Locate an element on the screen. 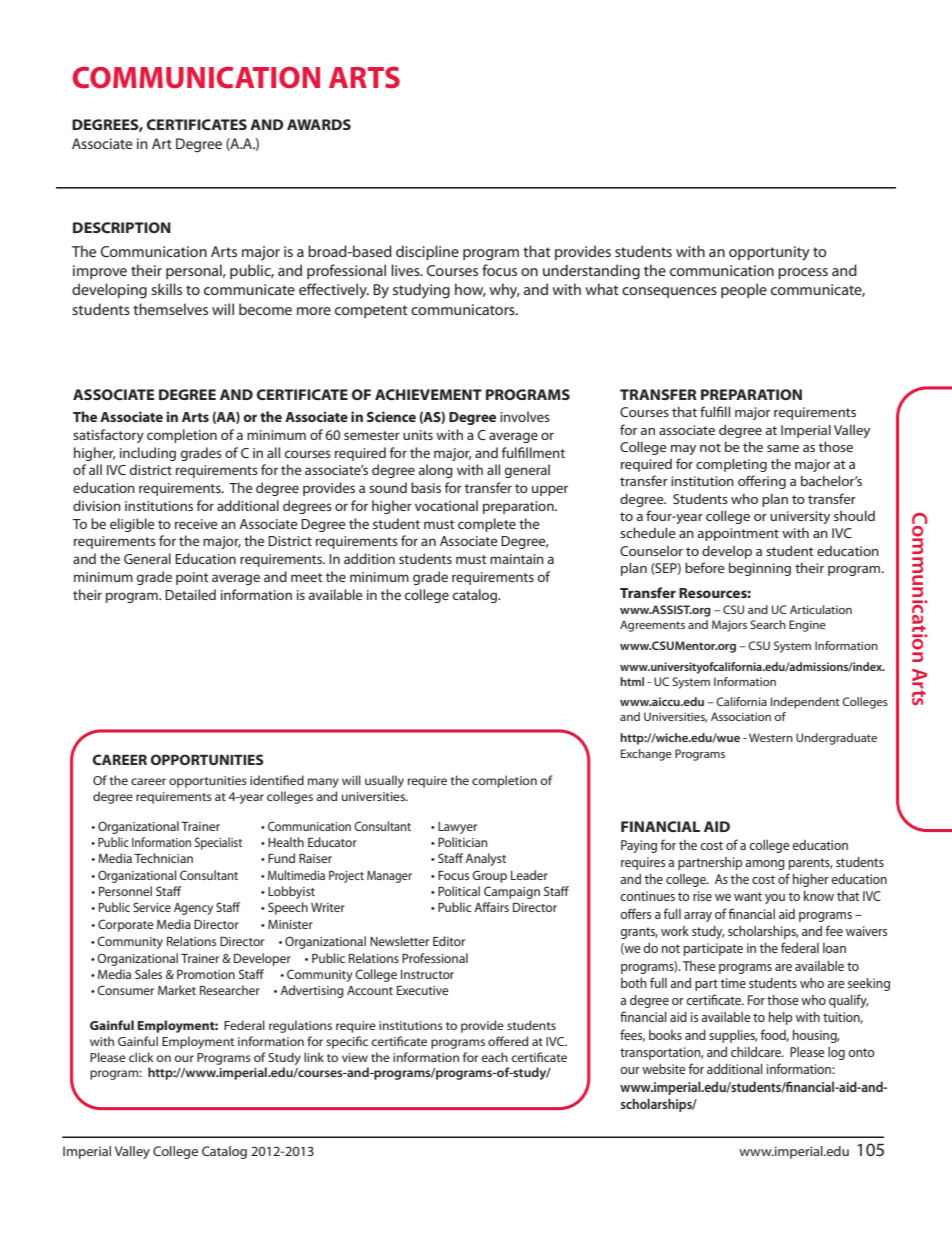  AWARDS is located at coordinates (319, 124).
